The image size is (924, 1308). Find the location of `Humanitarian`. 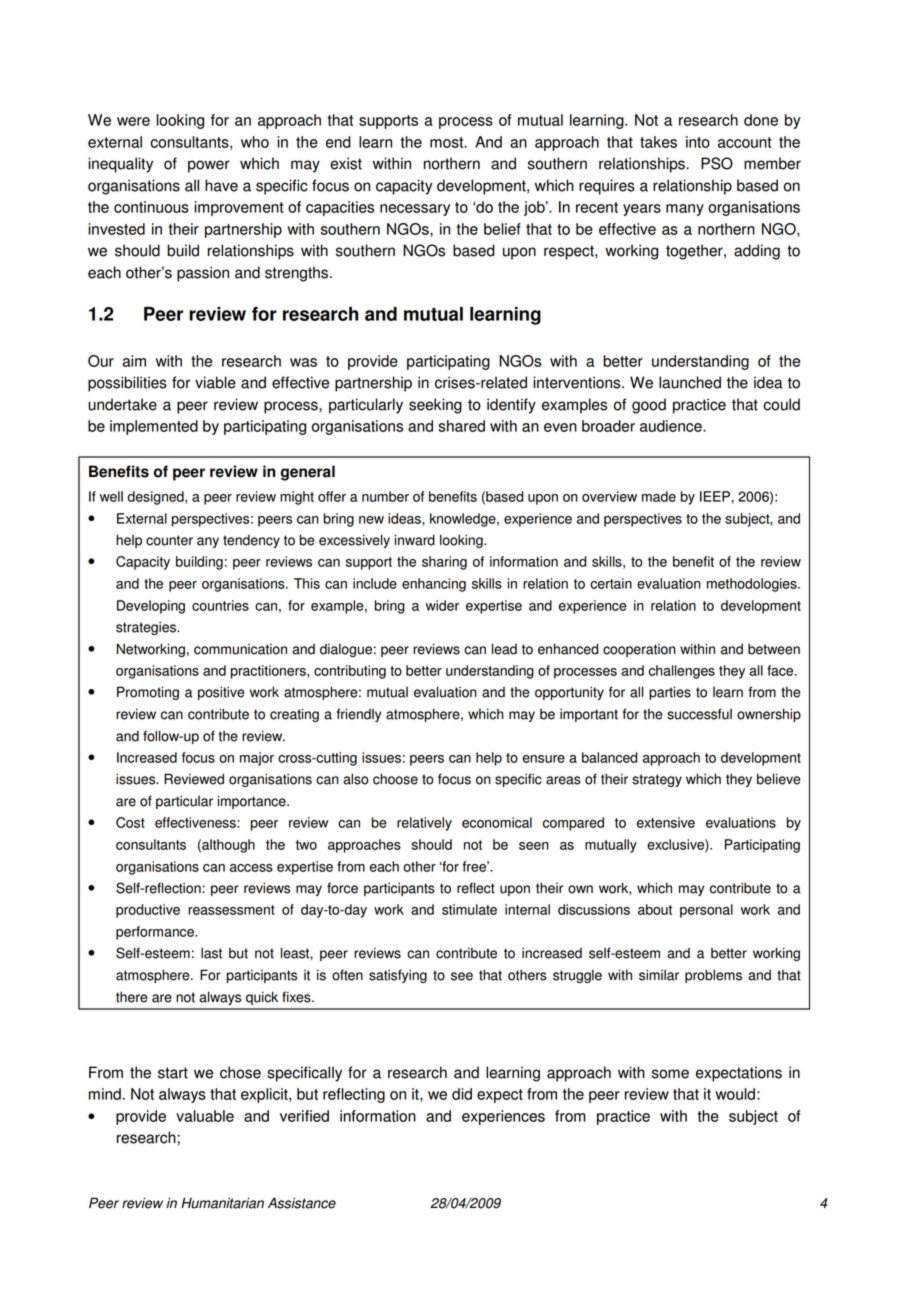

Humanitarian is located at coordinates (222, 1203).
